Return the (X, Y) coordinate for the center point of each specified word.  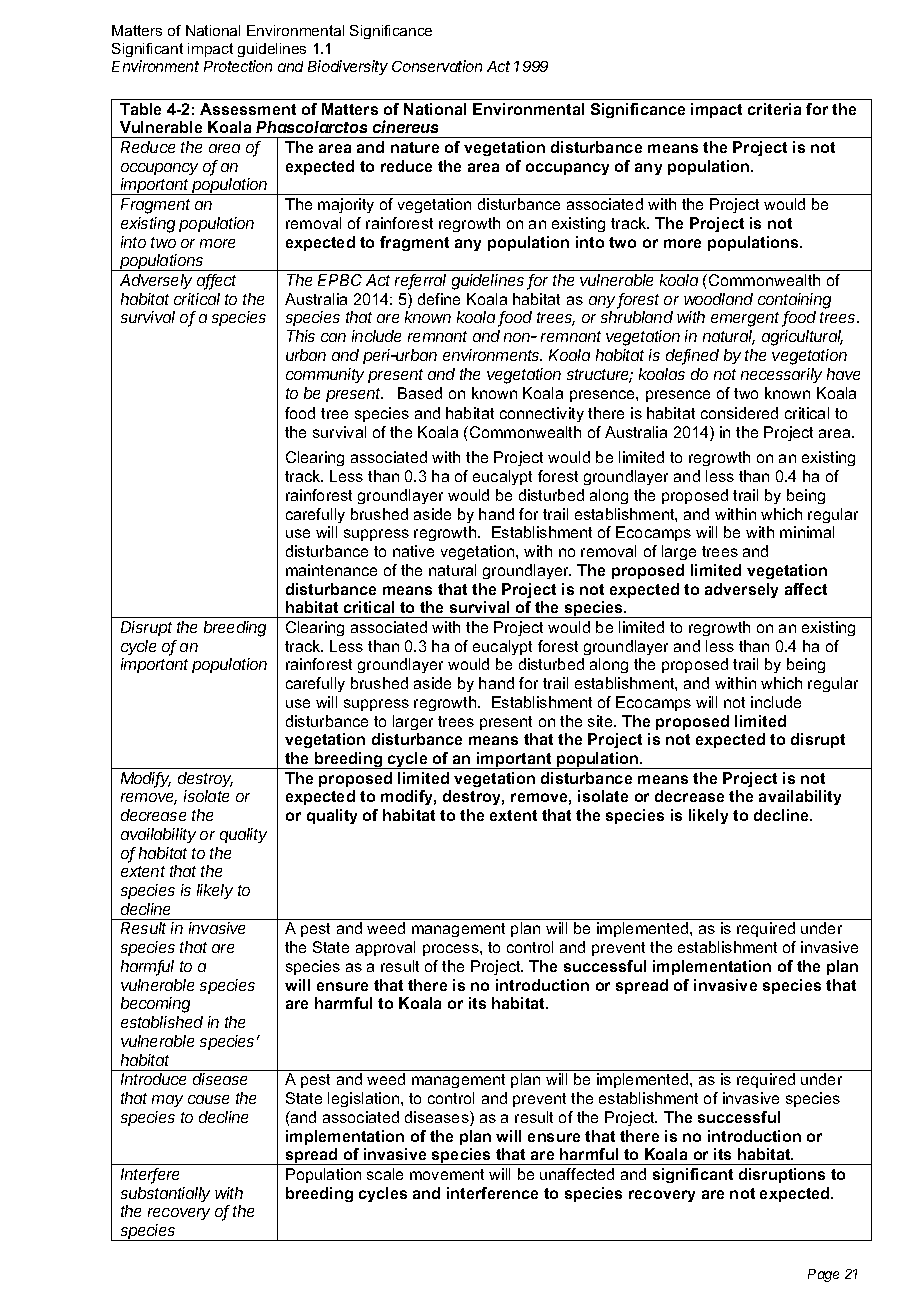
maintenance (331, 570)
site (601, 721)
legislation (365, 1099)
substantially (165, 1194)
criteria (774, 109)
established (162, 1022)
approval (385, 948)
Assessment (248, 109)
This (301, 336)
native (413, 551)
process (452, 950)
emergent (747, 319)
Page (823, 1275)
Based (420, 393)
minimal (807, 532)
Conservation (437, 66)
